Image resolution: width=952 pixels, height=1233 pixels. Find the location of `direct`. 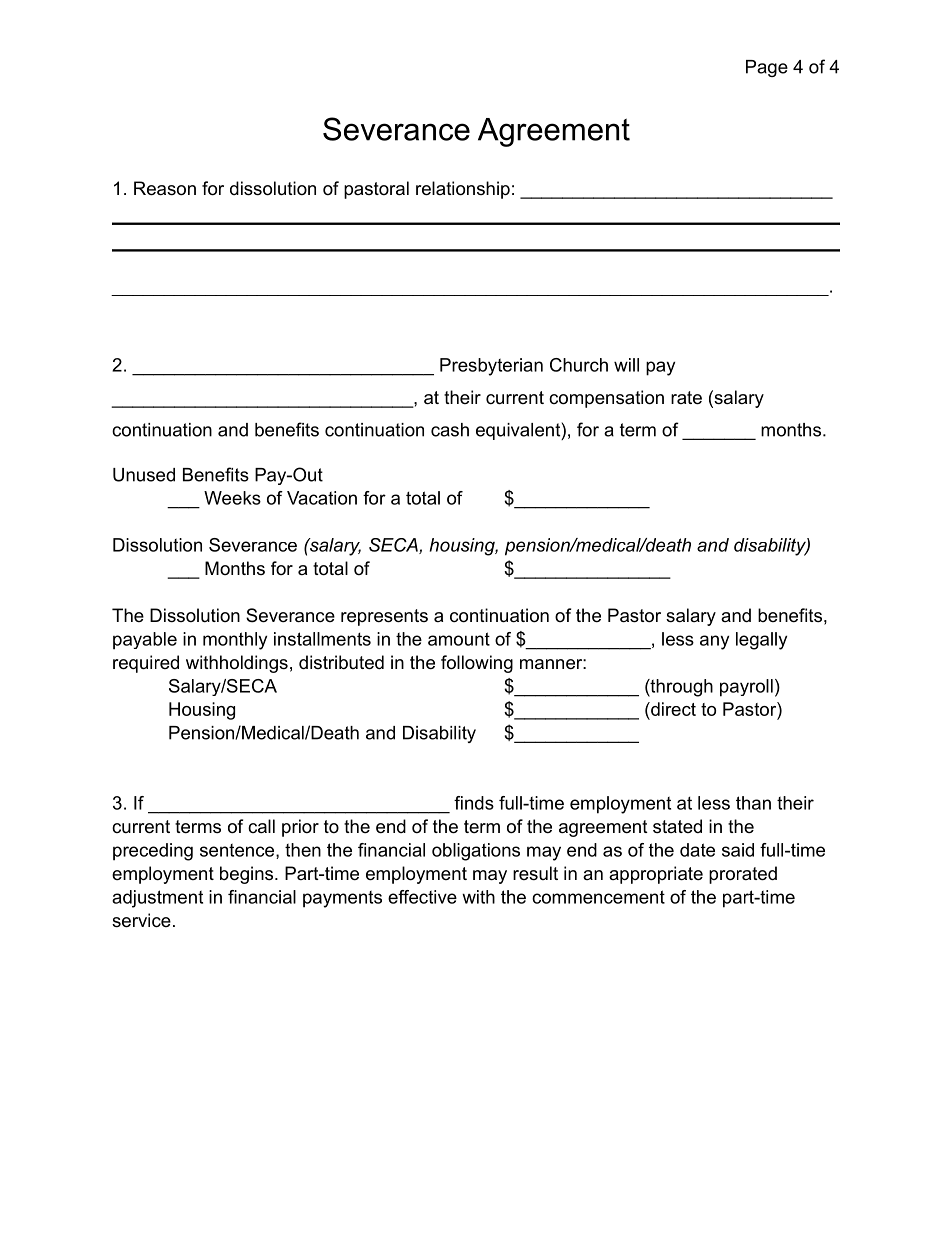

direct is located at coordinates (672, 709).
